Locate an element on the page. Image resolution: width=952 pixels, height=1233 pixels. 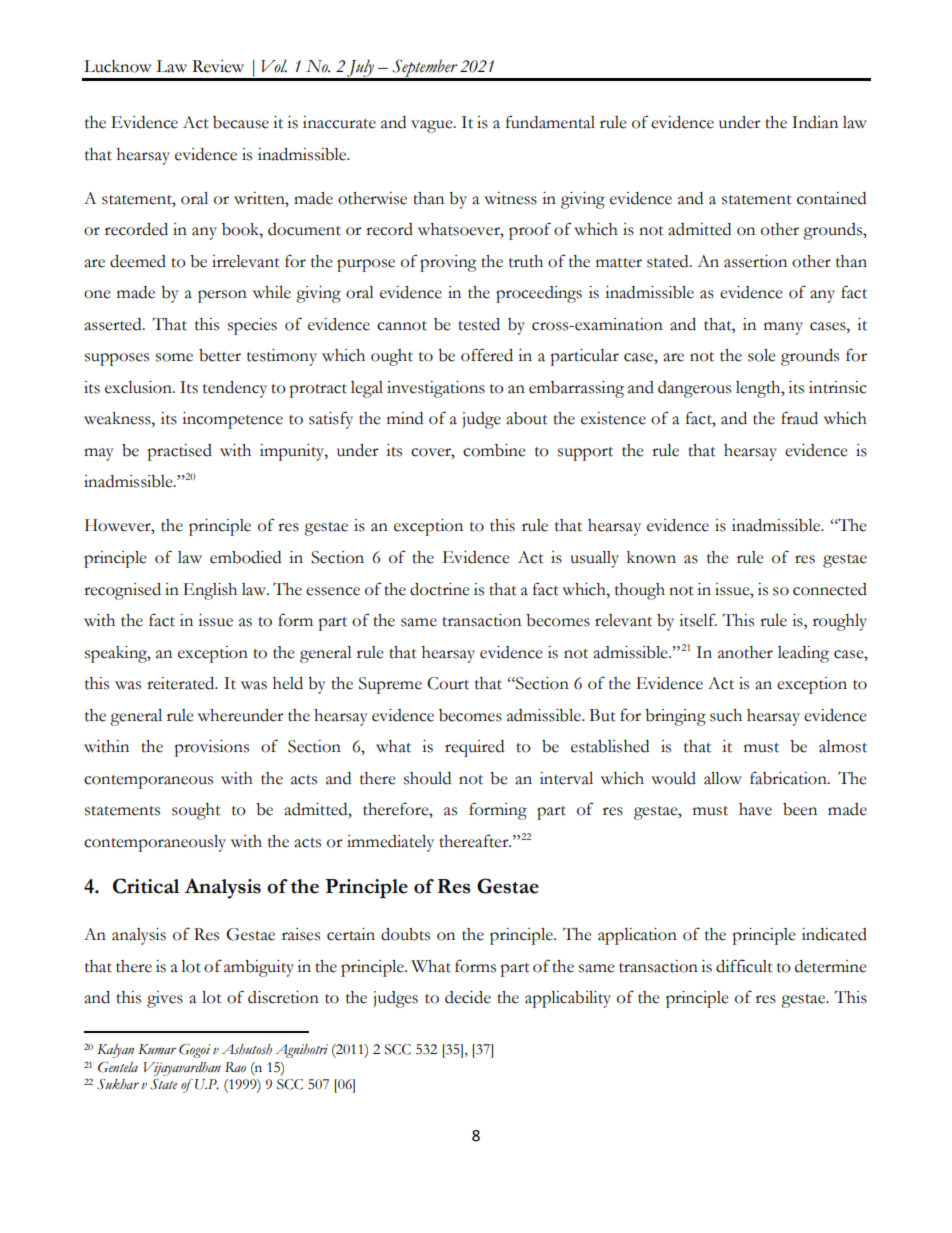
Indian is located at coordinates (815, 122).
